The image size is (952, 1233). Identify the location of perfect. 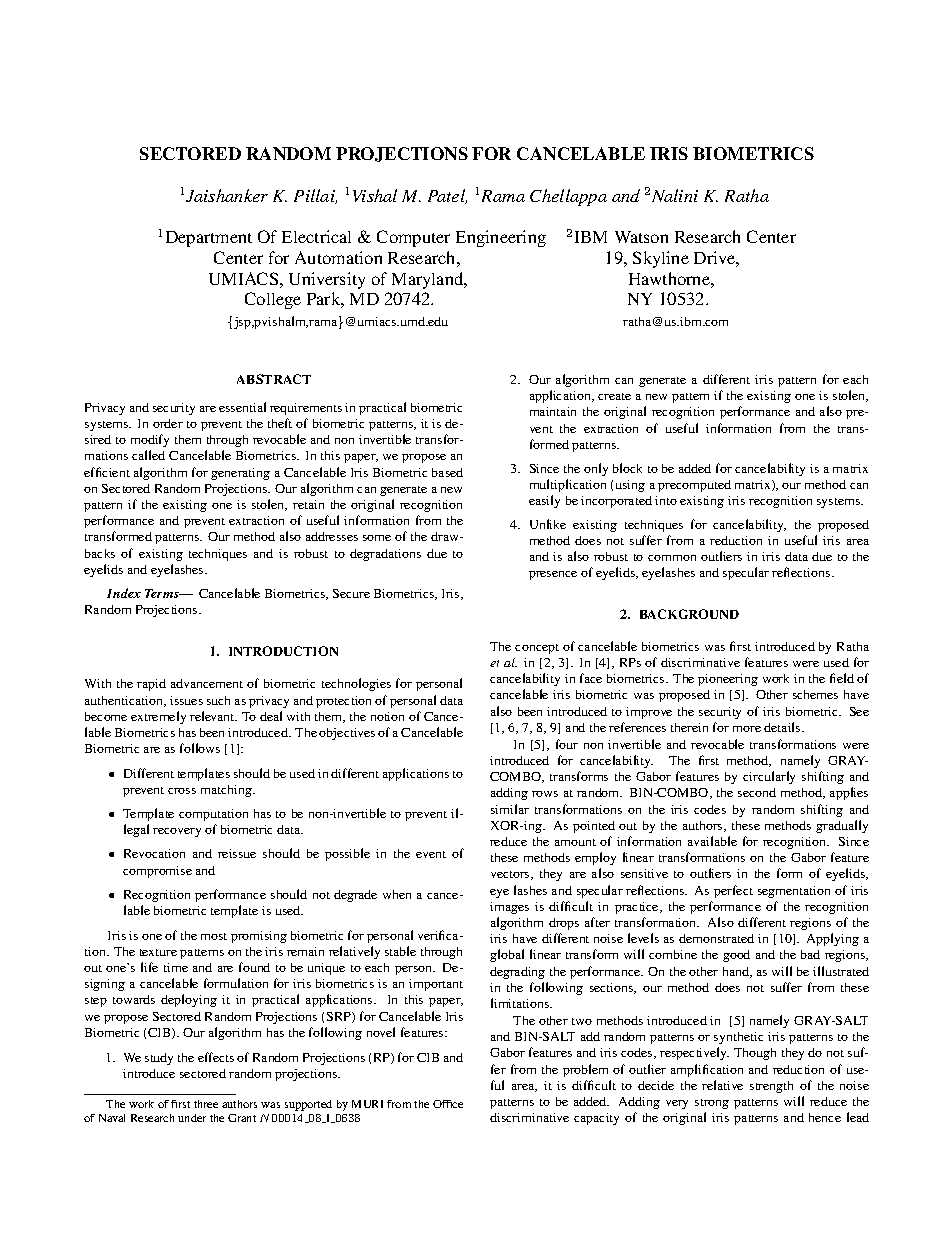
(733, 891).
